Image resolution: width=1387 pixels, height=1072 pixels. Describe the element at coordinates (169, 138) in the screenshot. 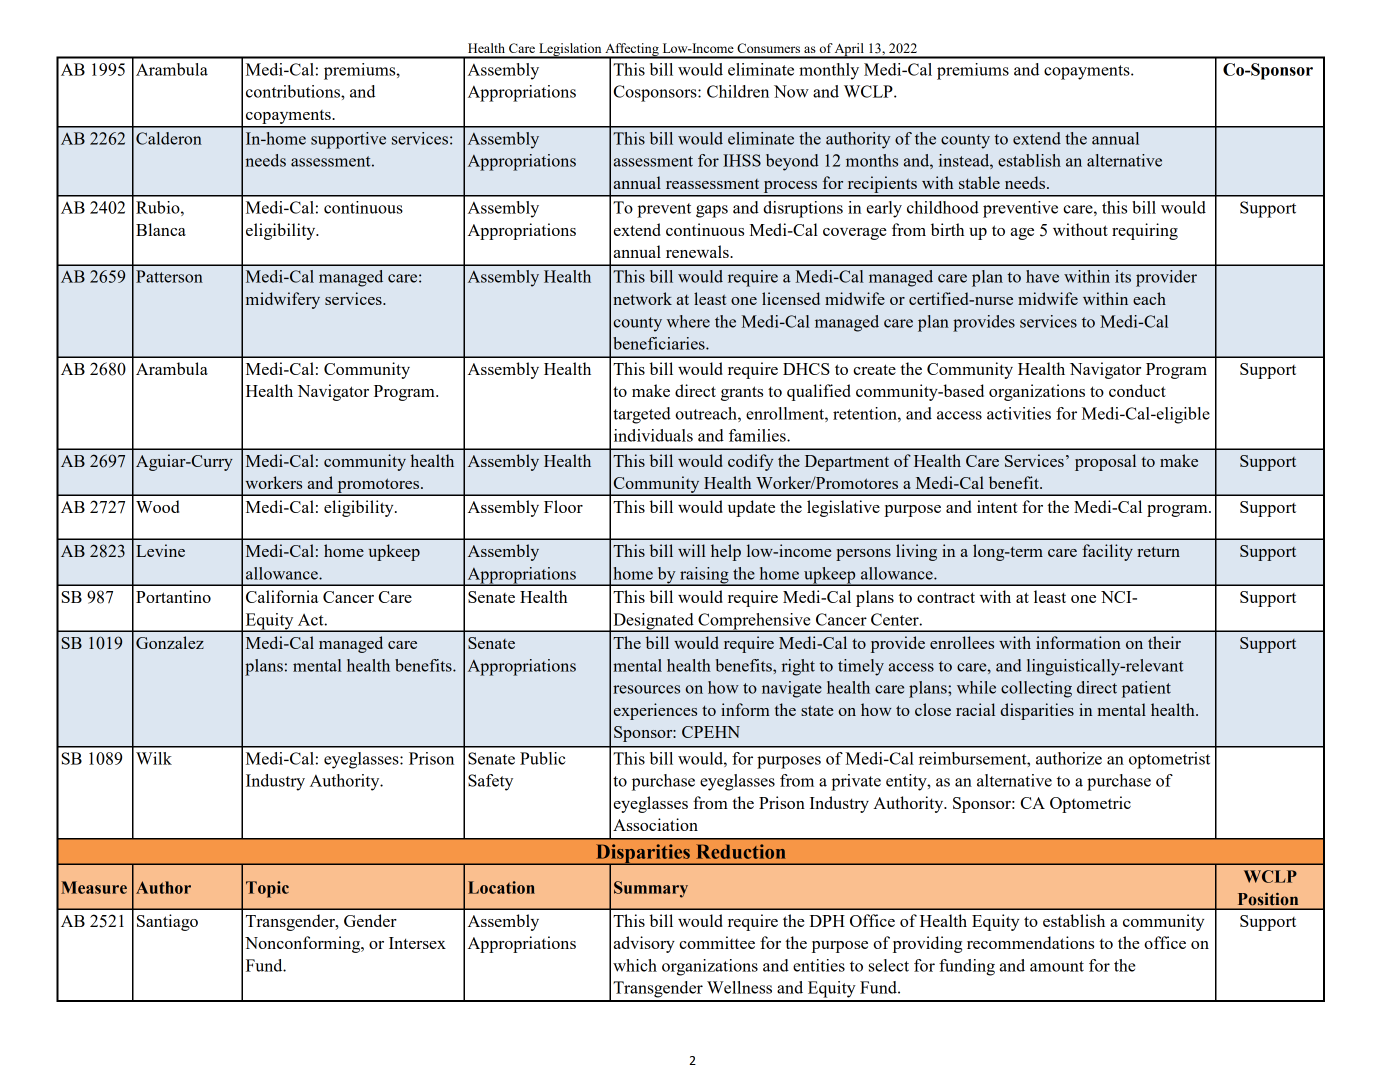

I see `Calderon` at that location.
